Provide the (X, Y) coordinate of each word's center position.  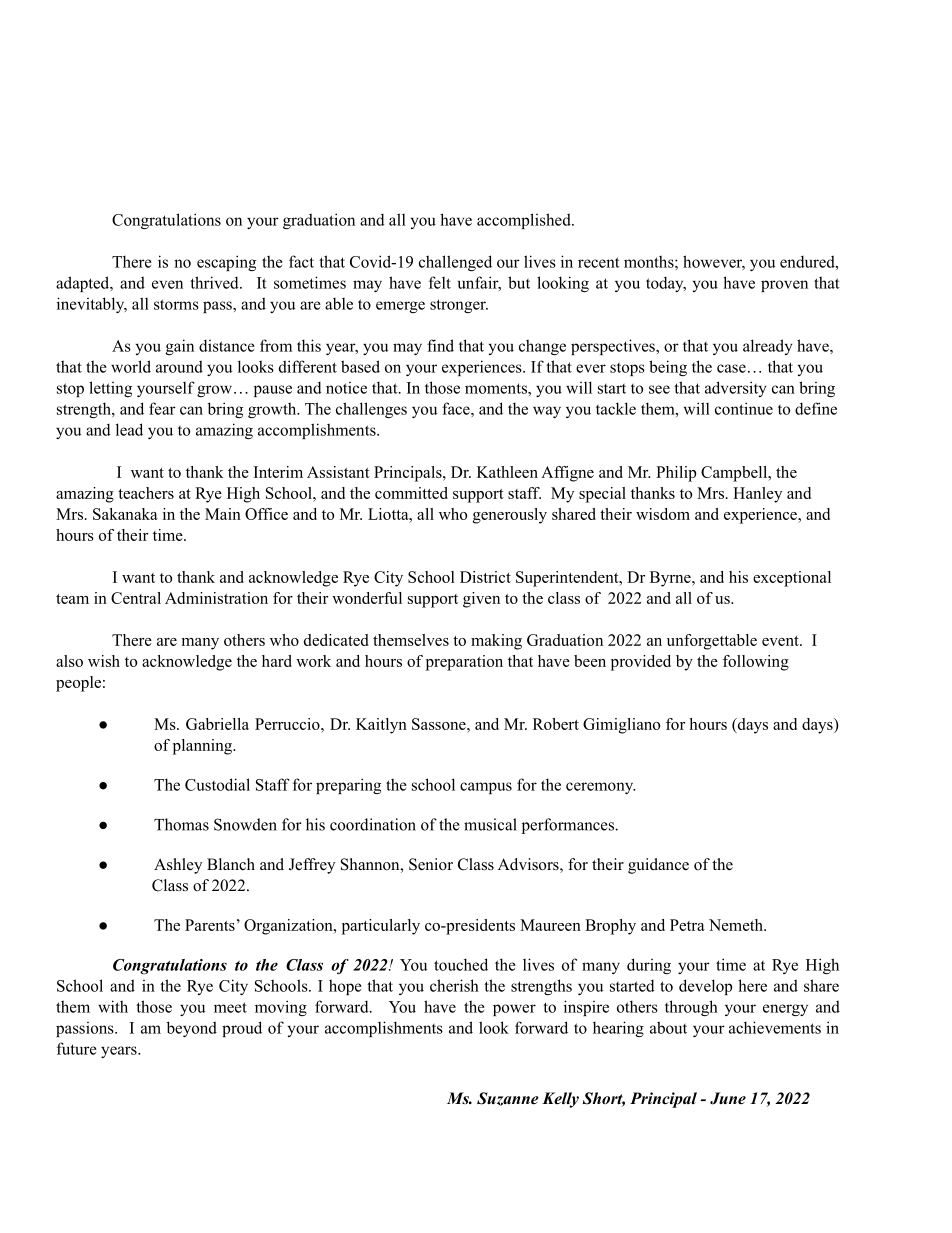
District (485, 577)
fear (162, 408)
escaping (226, 263)
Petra (687, 925)
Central (136, 598)
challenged (455, 263)
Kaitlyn (381, 726)
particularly (381, 927)
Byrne (671, 579)
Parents (210, 925)
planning (204, 747)
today (666, 284)
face (457, 408)
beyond (192, 1029)
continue (744, 408)
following (756, 663)
